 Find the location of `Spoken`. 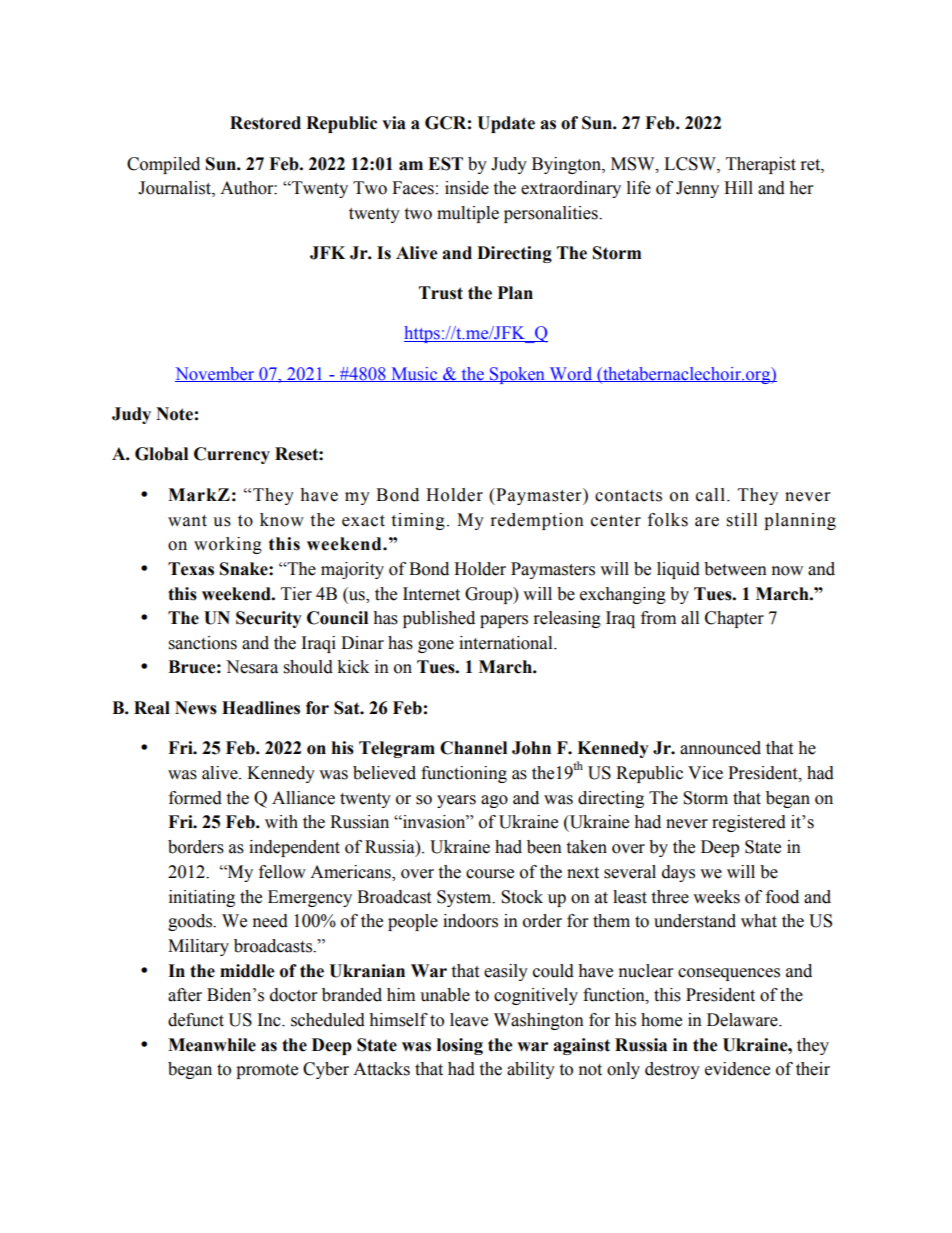

Spoken is located at coordinates (517, 375).
